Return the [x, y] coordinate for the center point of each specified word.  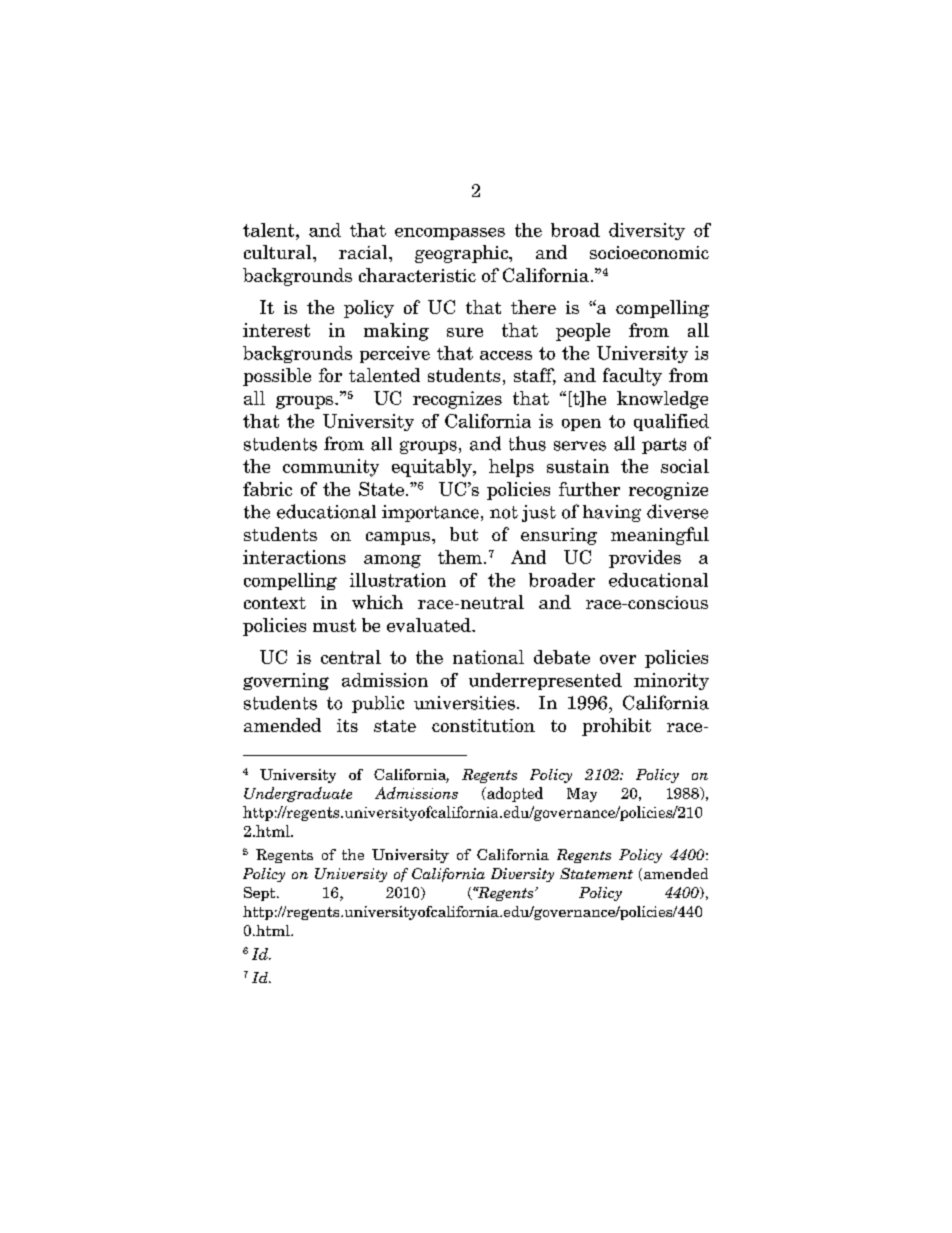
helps [511, 468]
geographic [462, 254]
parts [664, 446]
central [351, 657]
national [488, 657]
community [331, 468]
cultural [279, 252]
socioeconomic [649, 252]
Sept [261, 894]
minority [671, 681]
